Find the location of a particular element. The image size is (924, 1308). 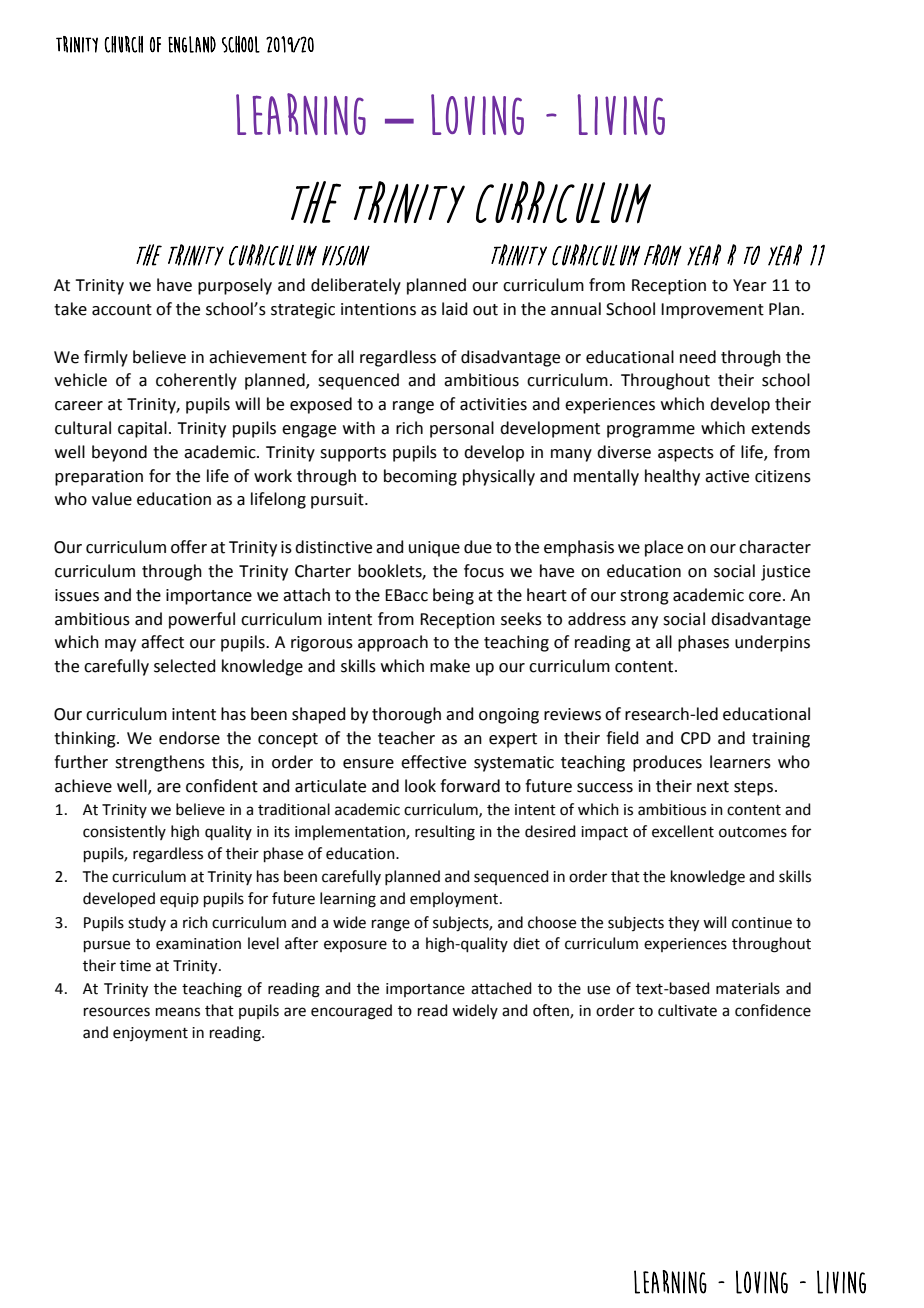

encouraged is located at coordinates (351, 1012).
